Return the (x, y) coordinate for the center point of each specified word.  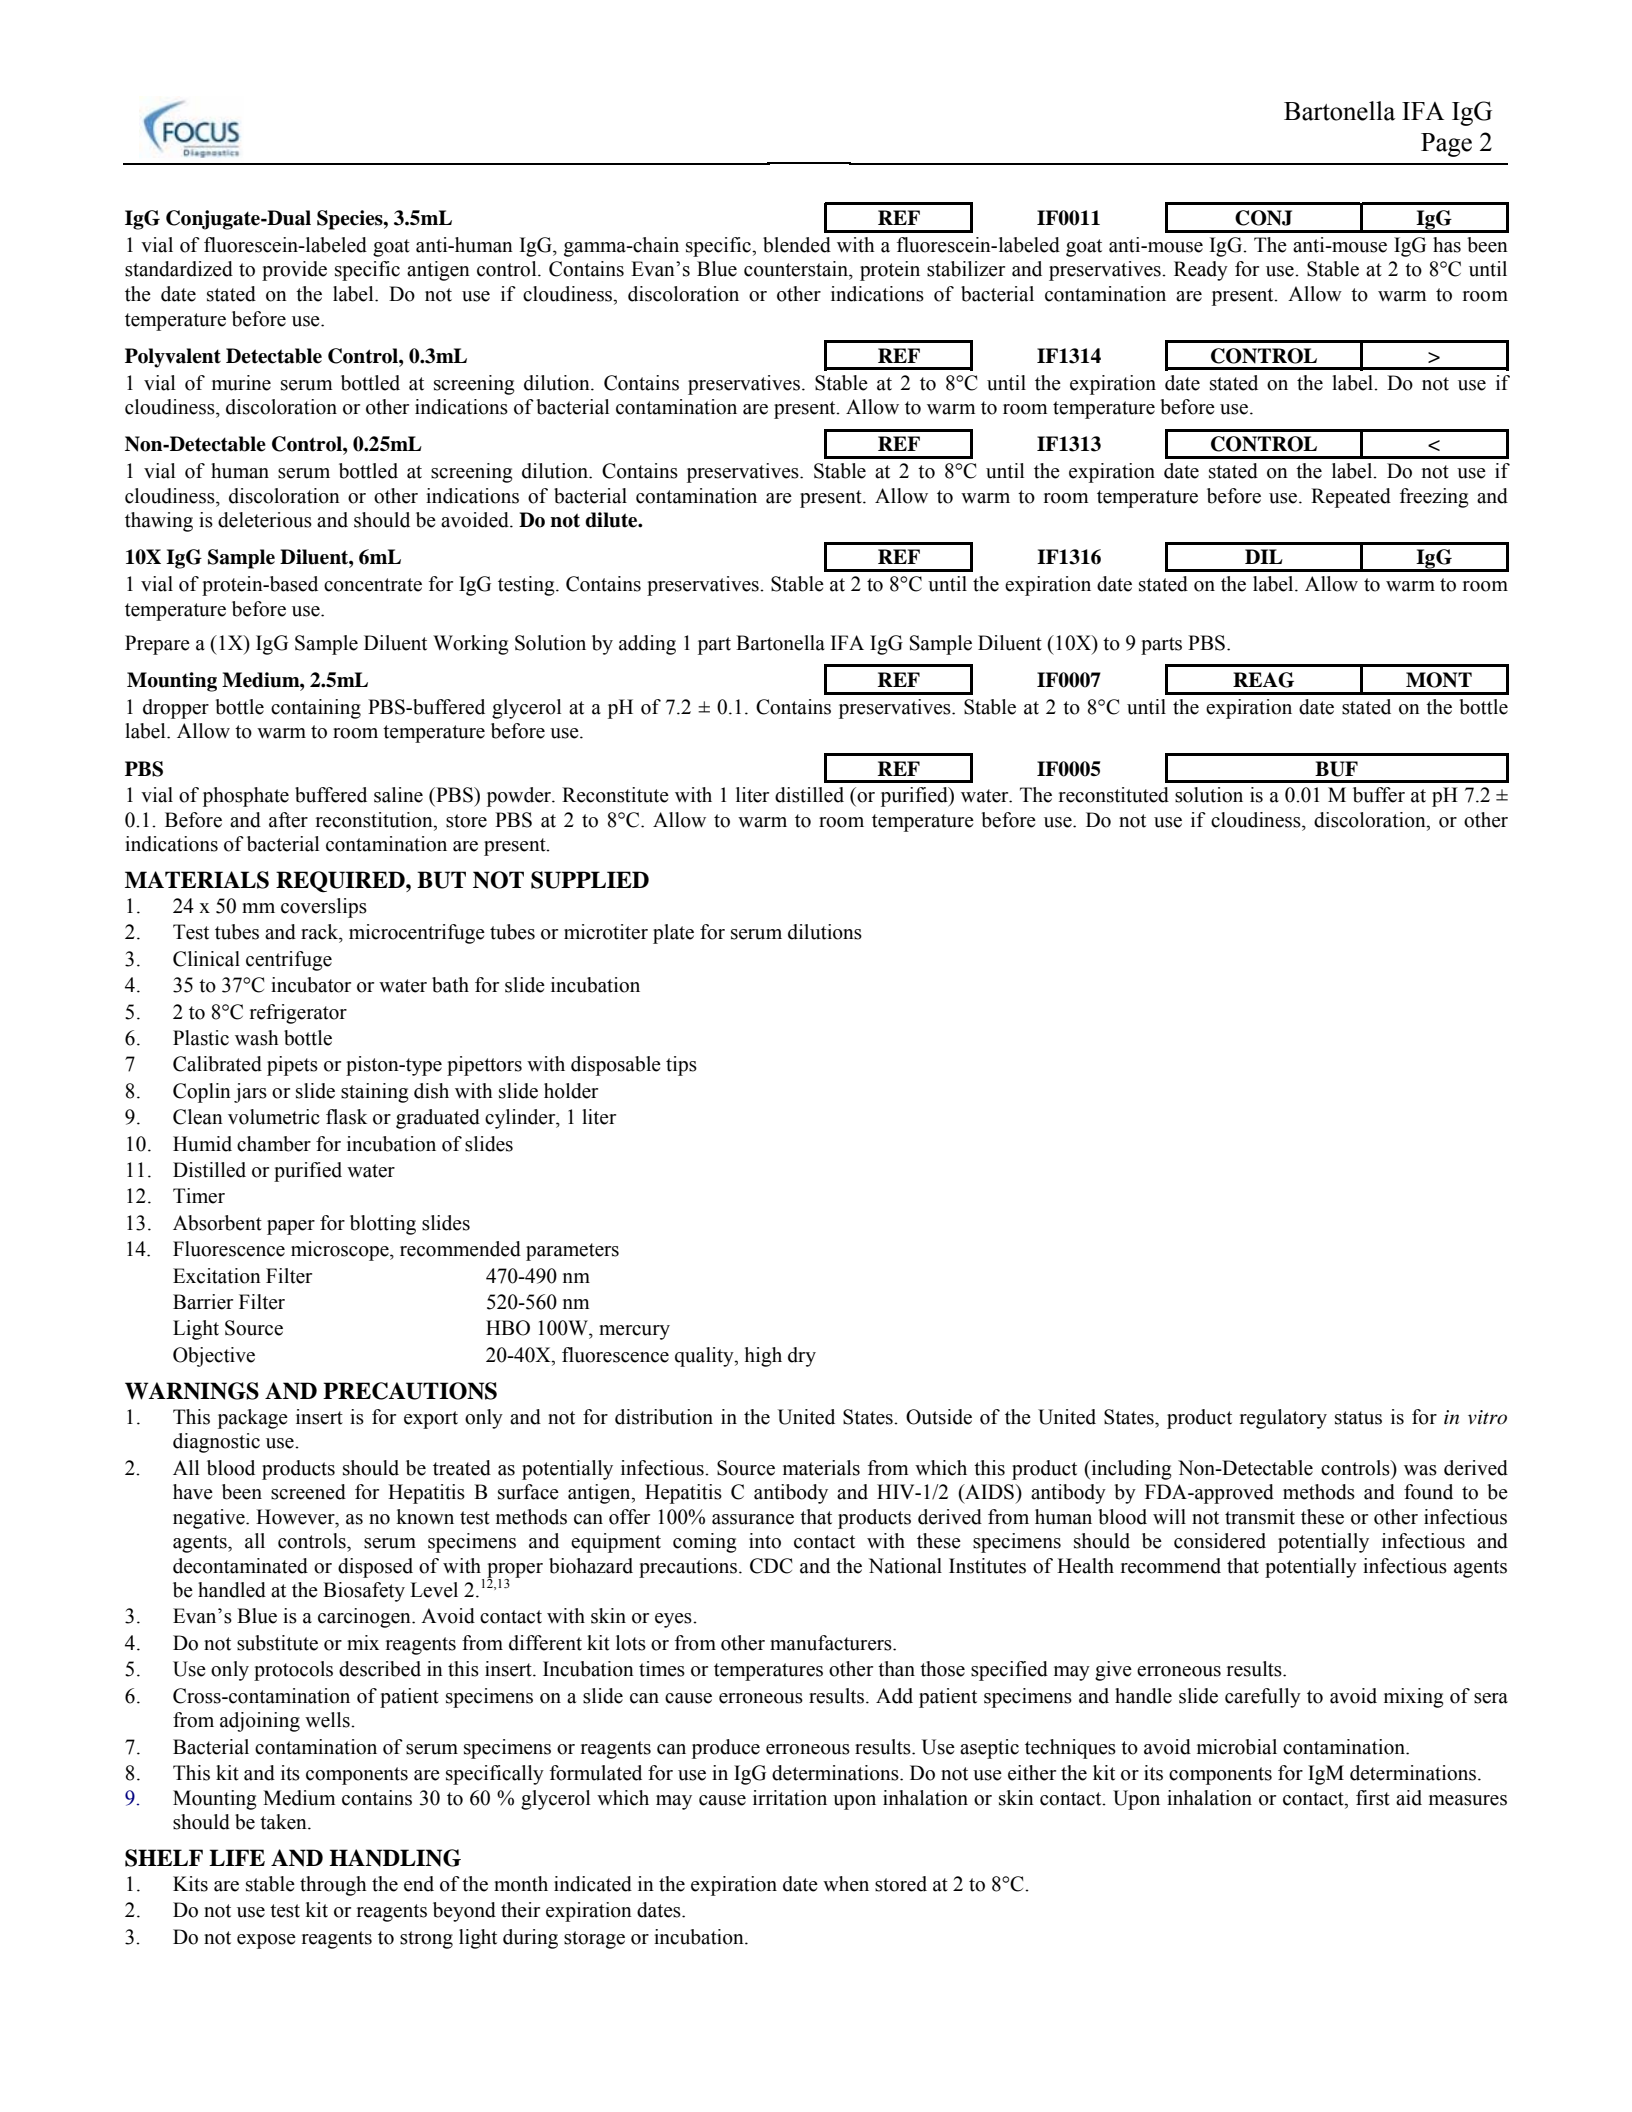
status (1358, 1418)
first (1373, 1798)
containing (316, 709)
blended (797, 245)
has (1447, 245)
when (846, 1884)
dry (802, 1357)
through (333, 1886)
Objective (214, 1357)
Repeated (1351, 498)
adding (647, 645)
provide (294, 271)
